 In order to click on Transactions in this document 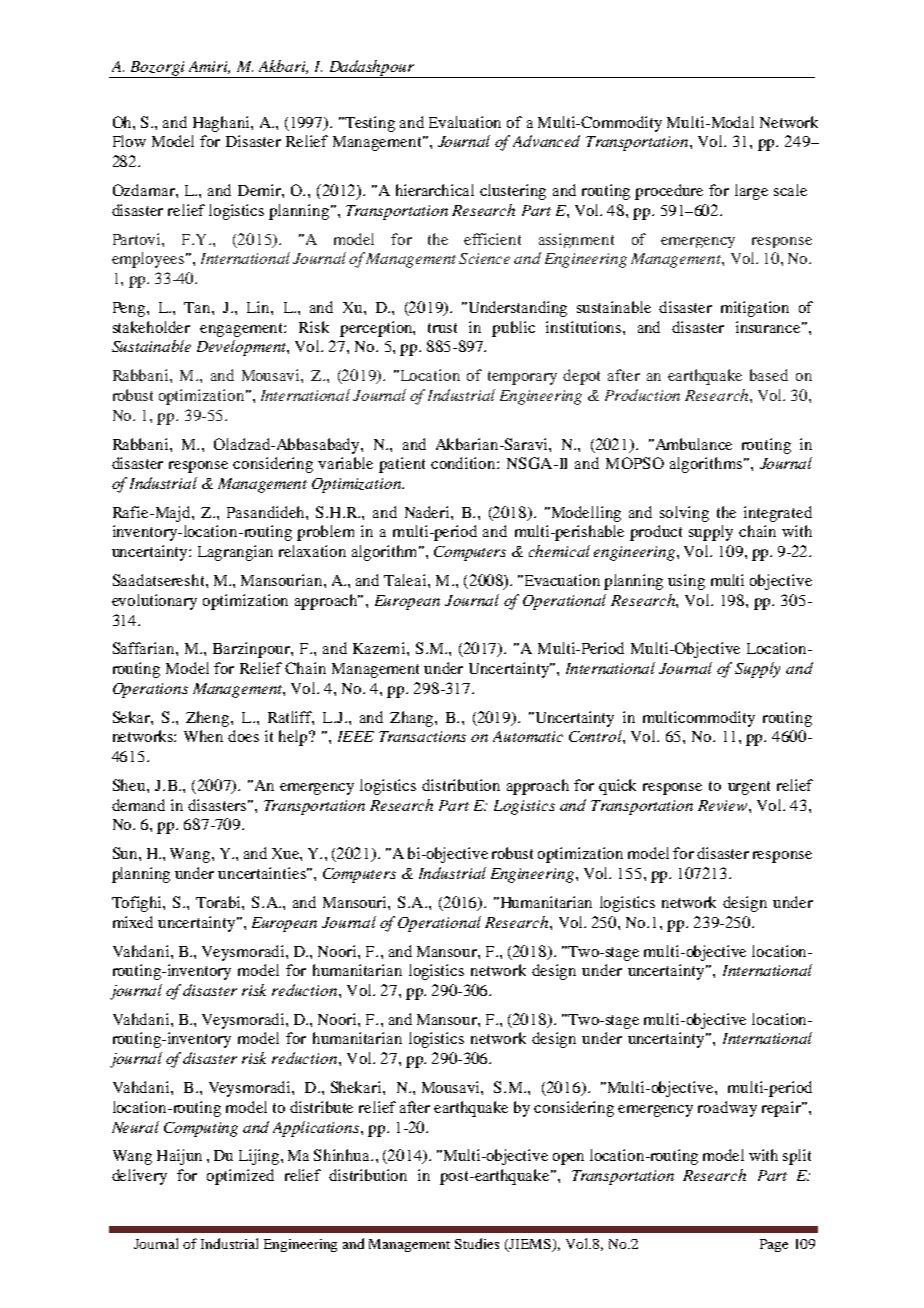, I will do `click(422, 736)`.
